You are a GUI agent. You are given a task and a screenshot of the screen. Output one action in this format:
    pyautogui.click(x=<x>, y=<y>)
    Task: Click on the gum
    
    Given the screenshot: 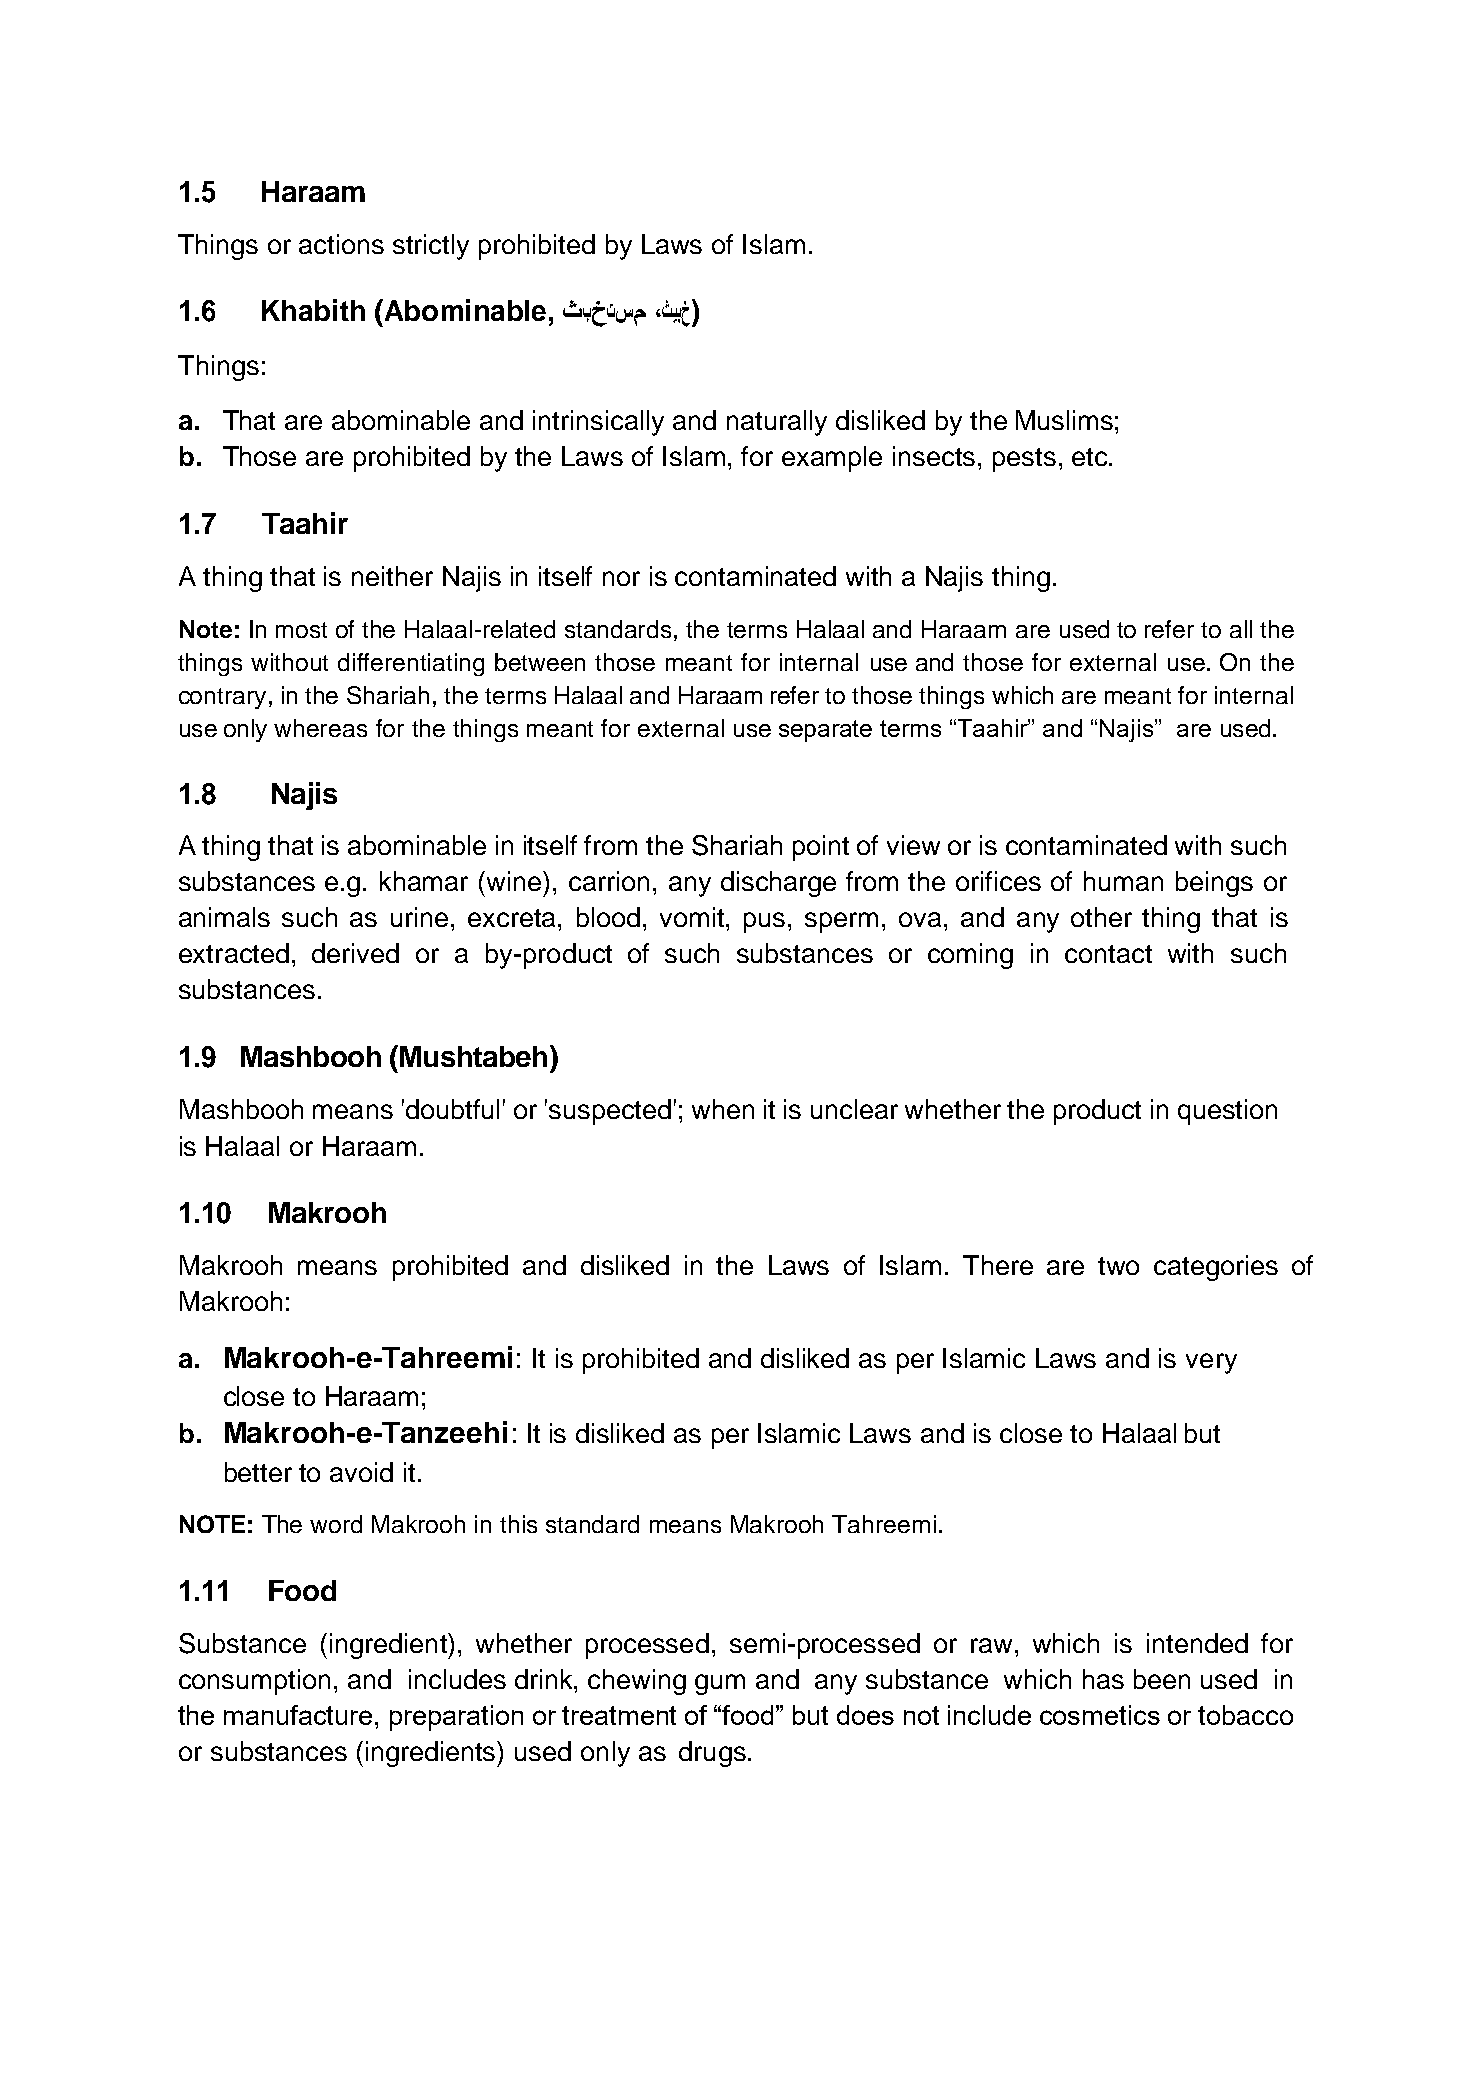 What is the action you would take?
    pyautogui.click(x=720, y=1684)
